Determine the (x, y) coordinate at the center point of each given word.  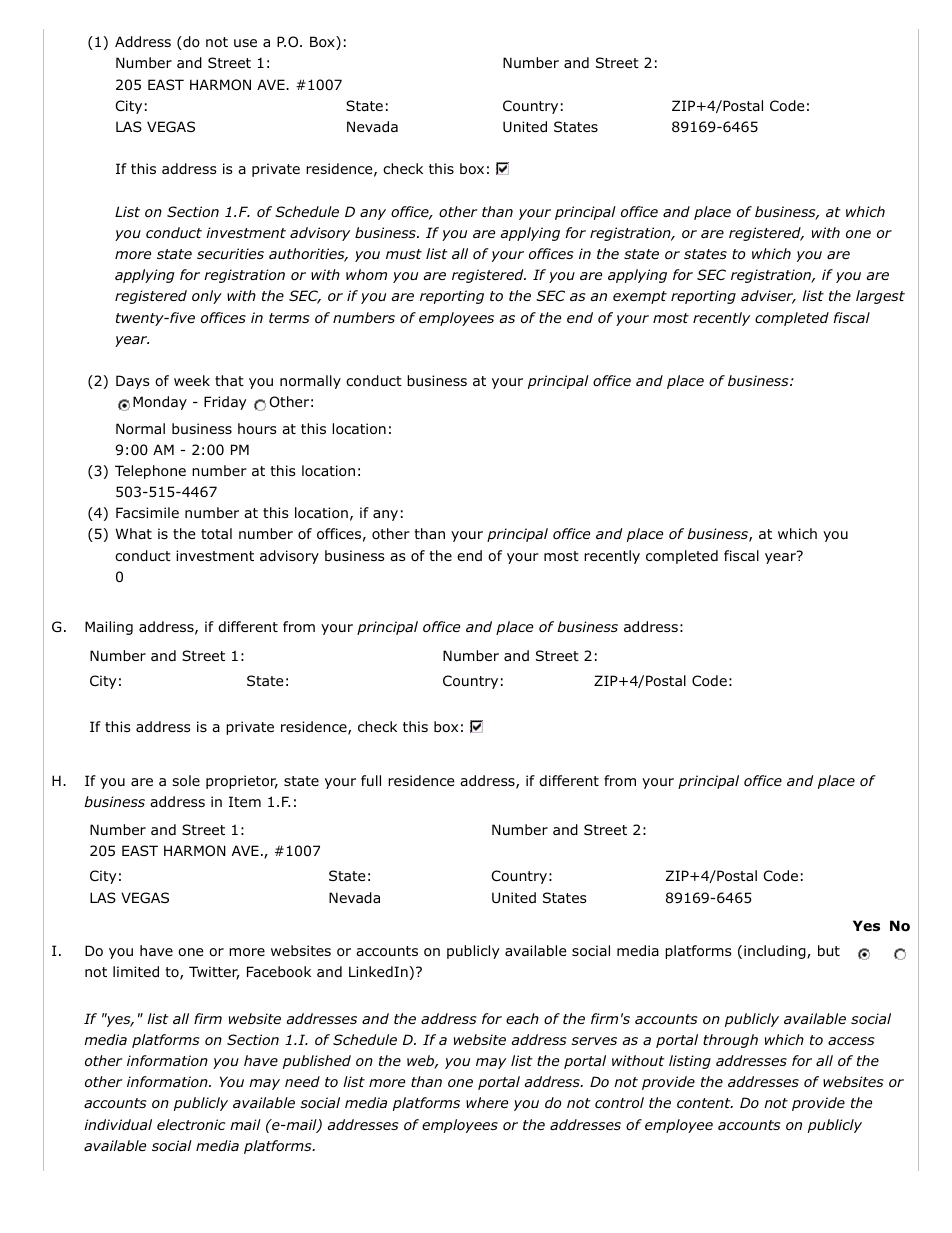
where (487, 1102)
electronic (191, 1124)
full (371, 780)
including (776, 952)
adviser (768, 297)
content (705, 1103)
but (829, 951)
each (522, 1018)
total (216, 533)
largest (880, 297)
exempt (640, 297)
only (207, 297)
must (404, 254)
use (245, 43)
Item (245, 801)
